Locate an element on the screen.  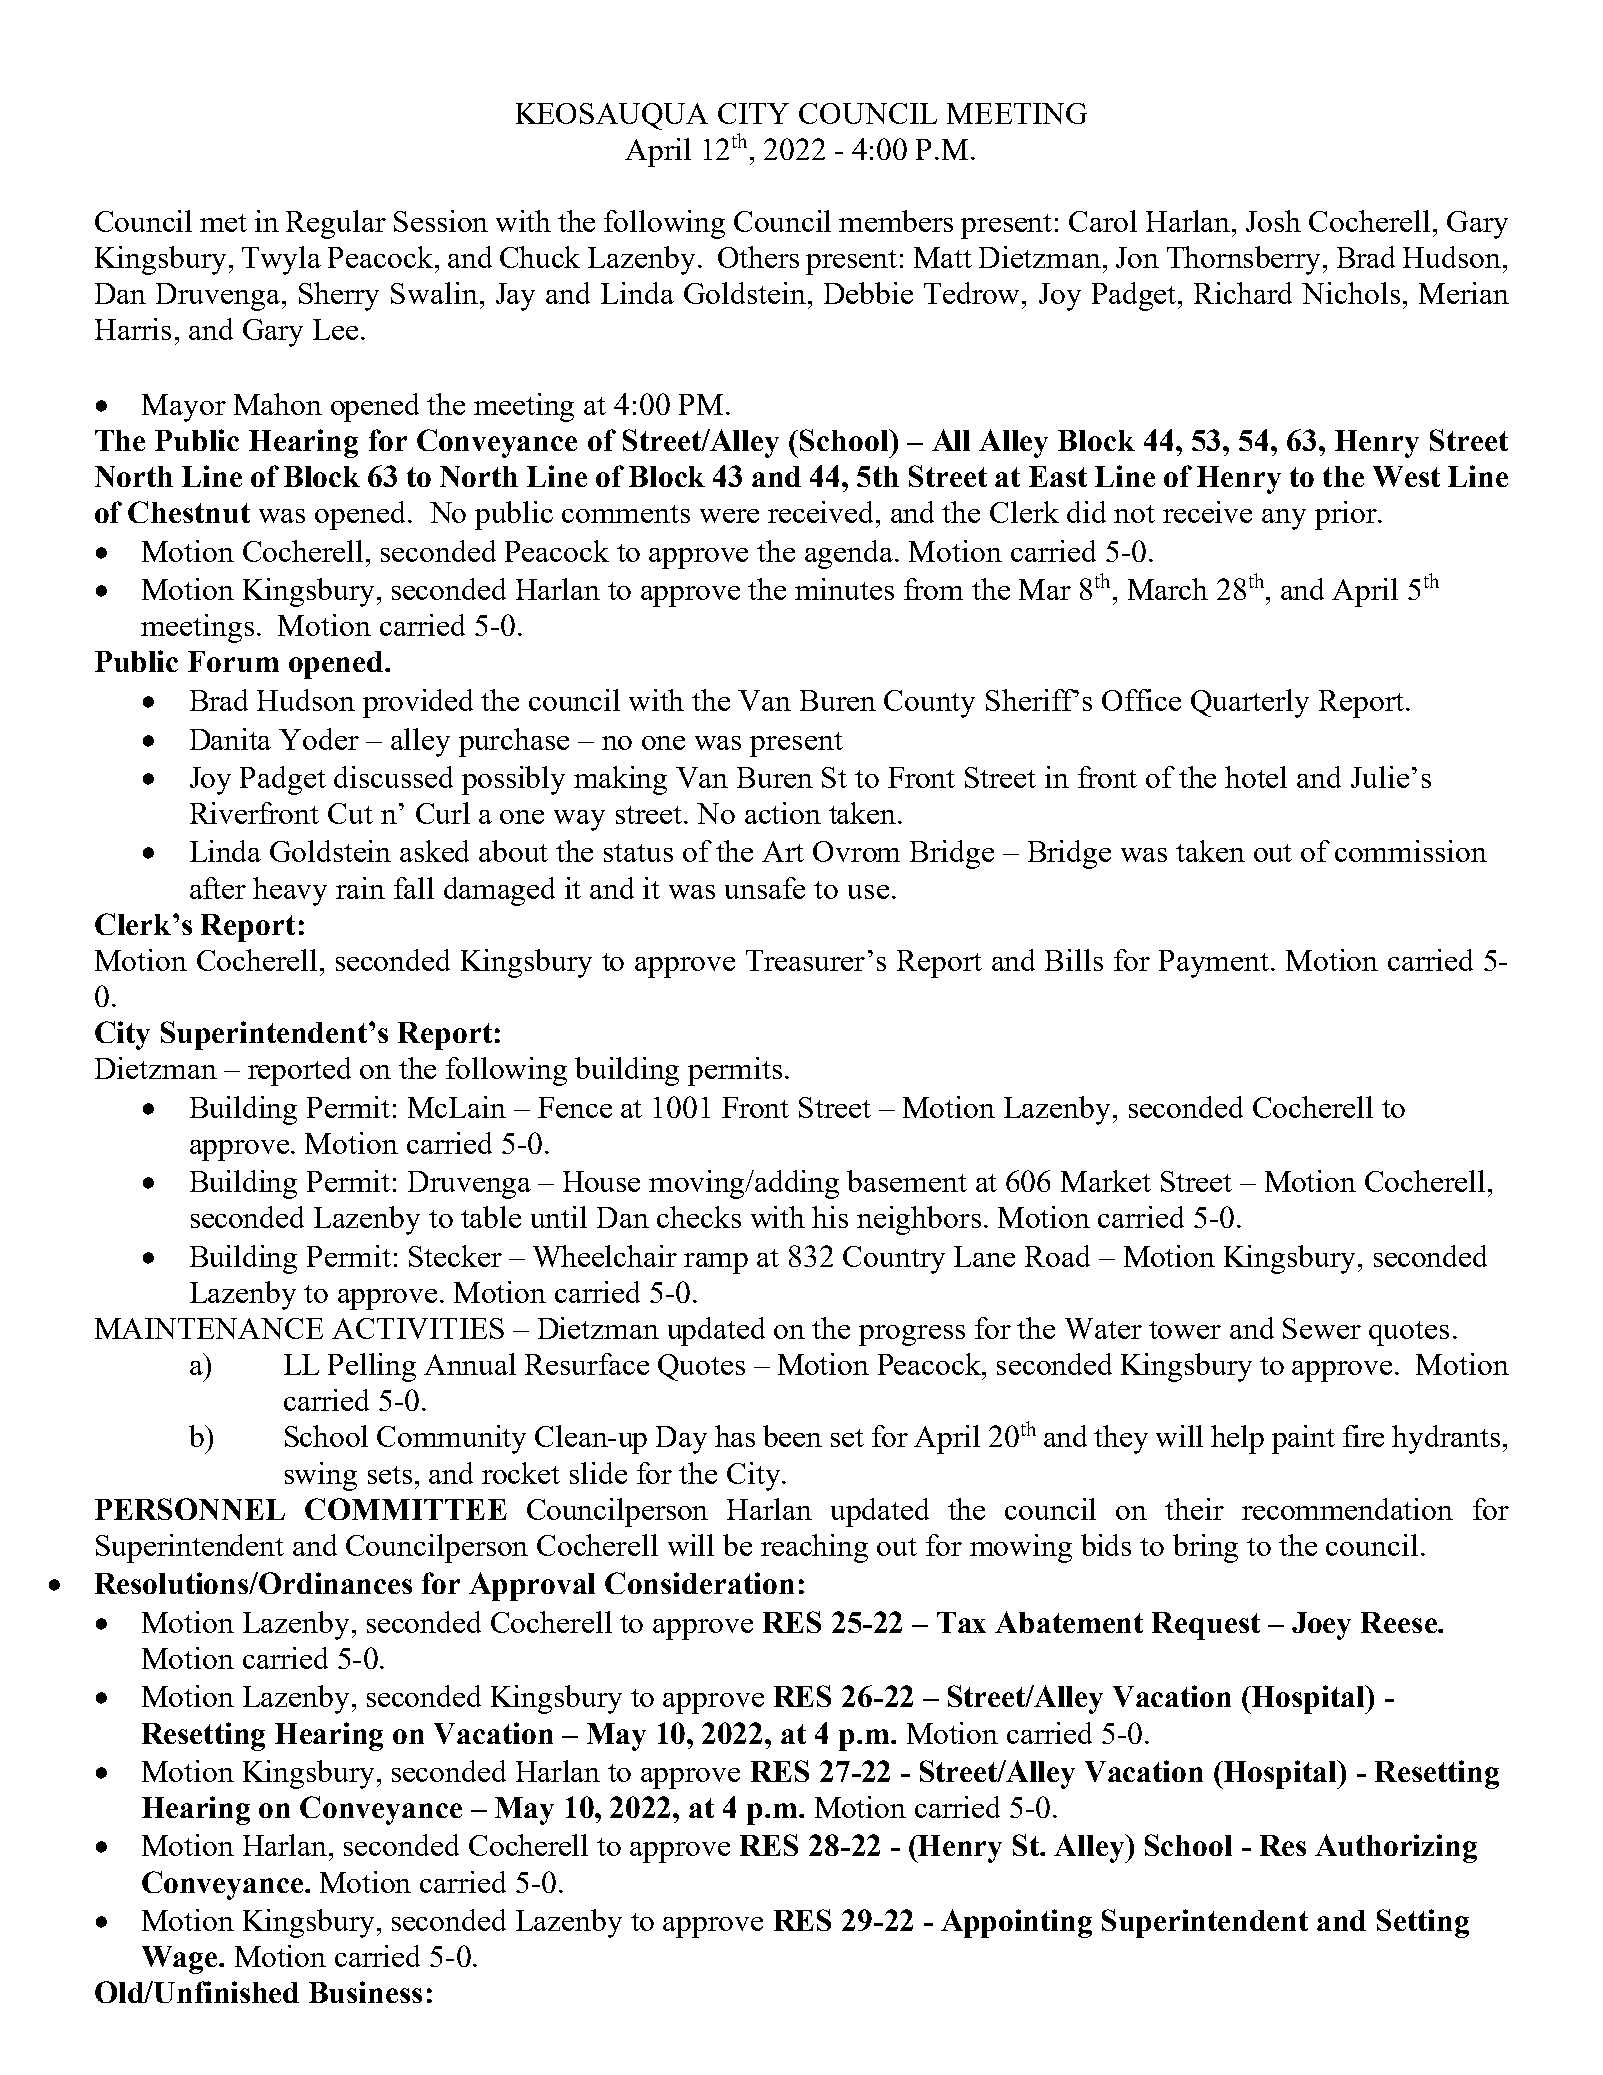
table is located at coordinates (491, 1217).
